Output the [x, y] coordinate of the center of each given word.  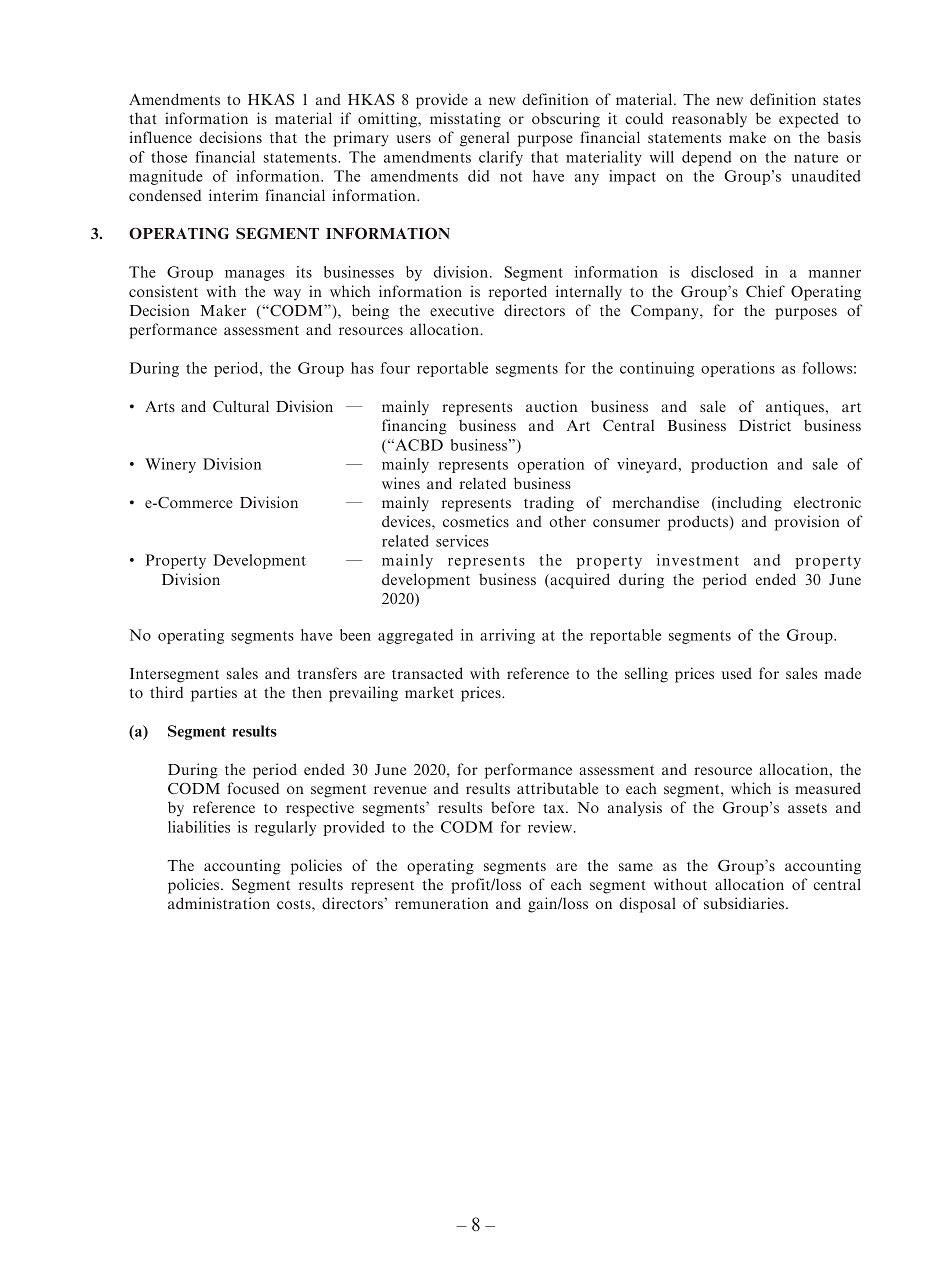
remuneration [441, 903]
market [429, 692]
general [484, 139]
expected [809, 120]
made [842, 673]
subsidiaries [745, 903]
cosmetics [476, 521]
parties [214, 694]
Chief [765, 291]
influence [161, 137]
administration [219, 903]
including [748, 504]
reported [518, 293]
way [287, 295]
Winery [170, 465]
